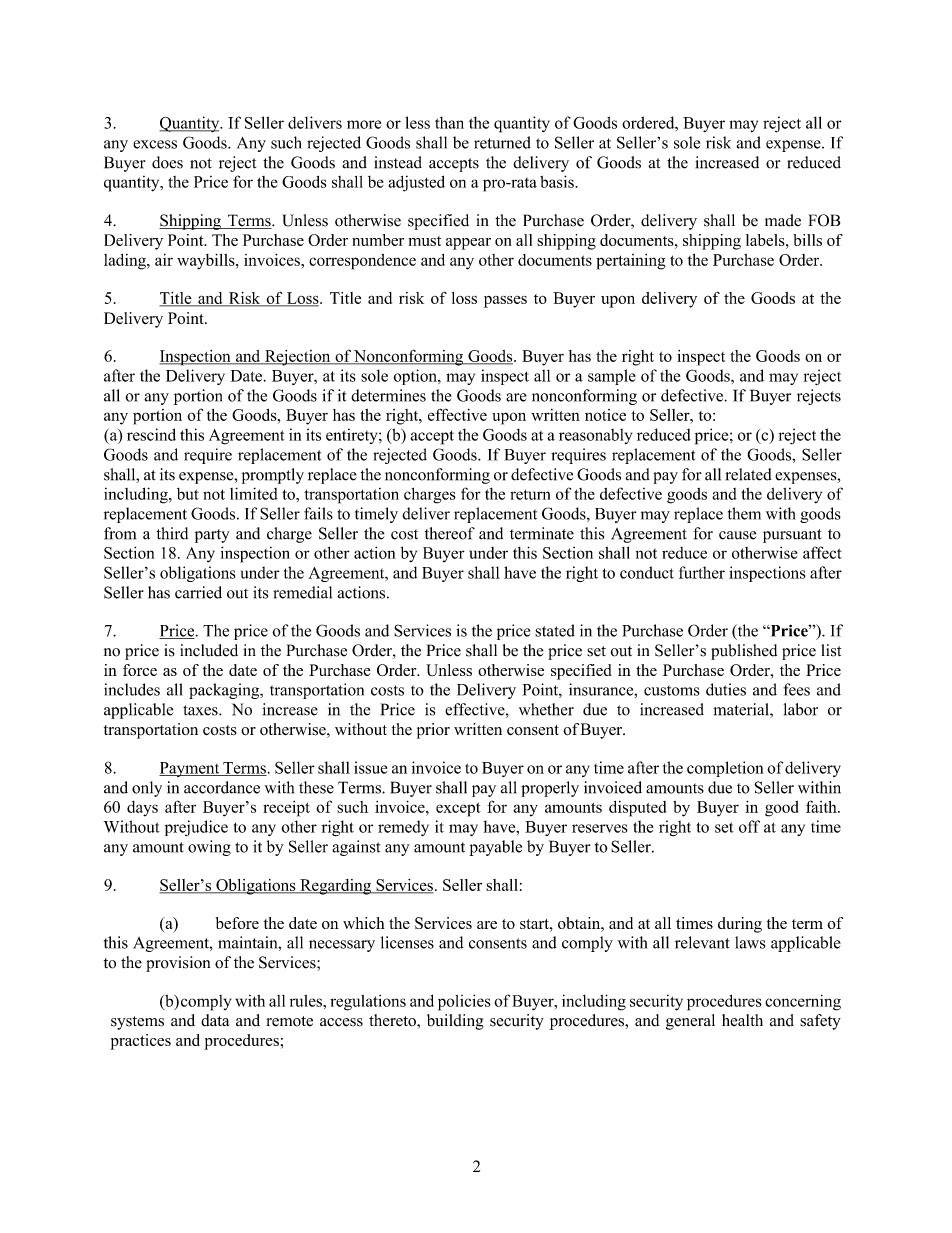  Describe the element at coordinates (151, 434) in the page. I see `rescind` at that location.
